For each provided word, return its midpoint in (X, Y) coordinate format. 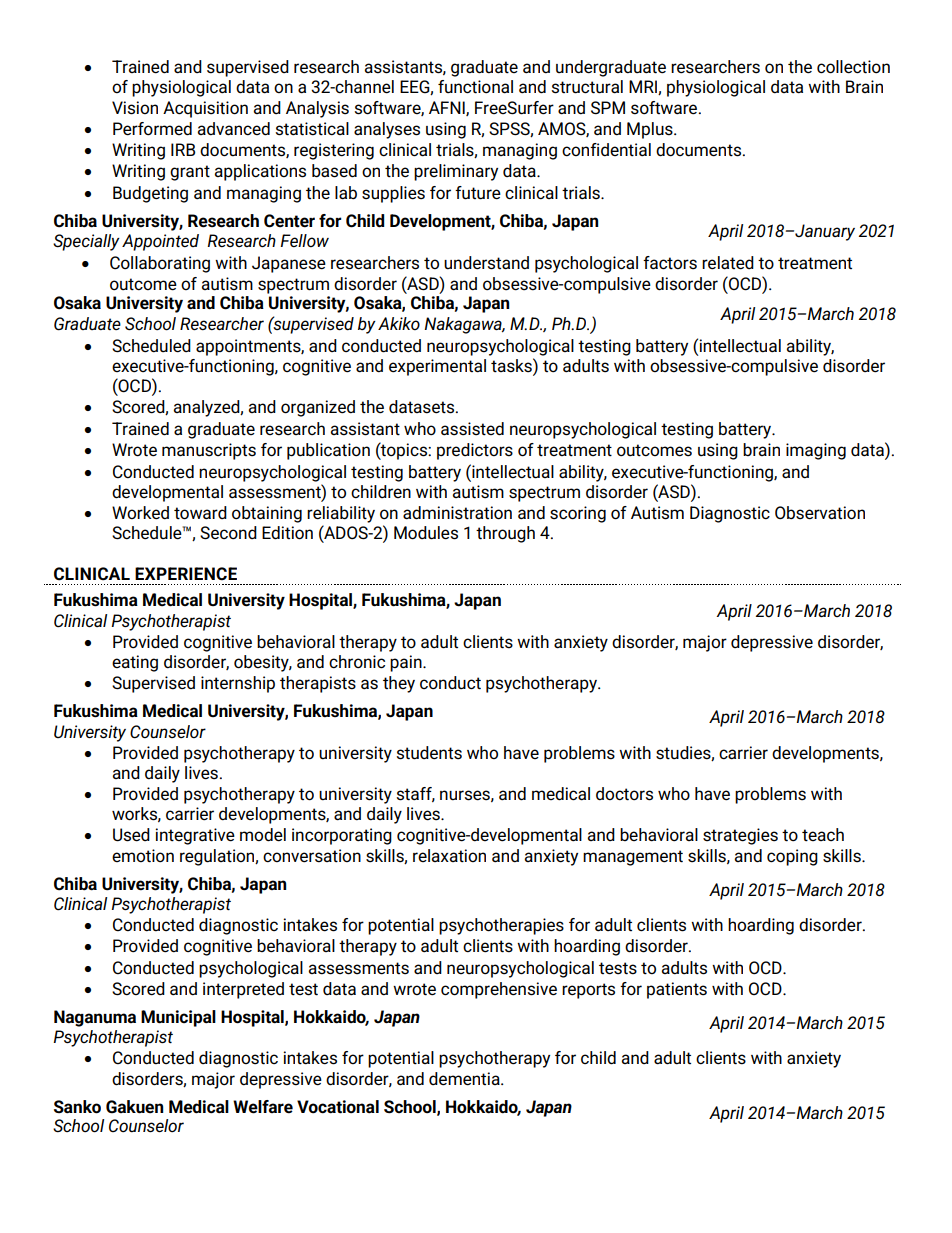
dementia (465, 1079)
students (429, 753)
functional (475, 87)
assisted (472, 429)
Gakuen (134, 1107)
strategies (740, 836)
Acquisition (205, 109)
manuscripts (209, 451)
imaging (816, 451)
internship (238, 684)
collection (853, 67)
